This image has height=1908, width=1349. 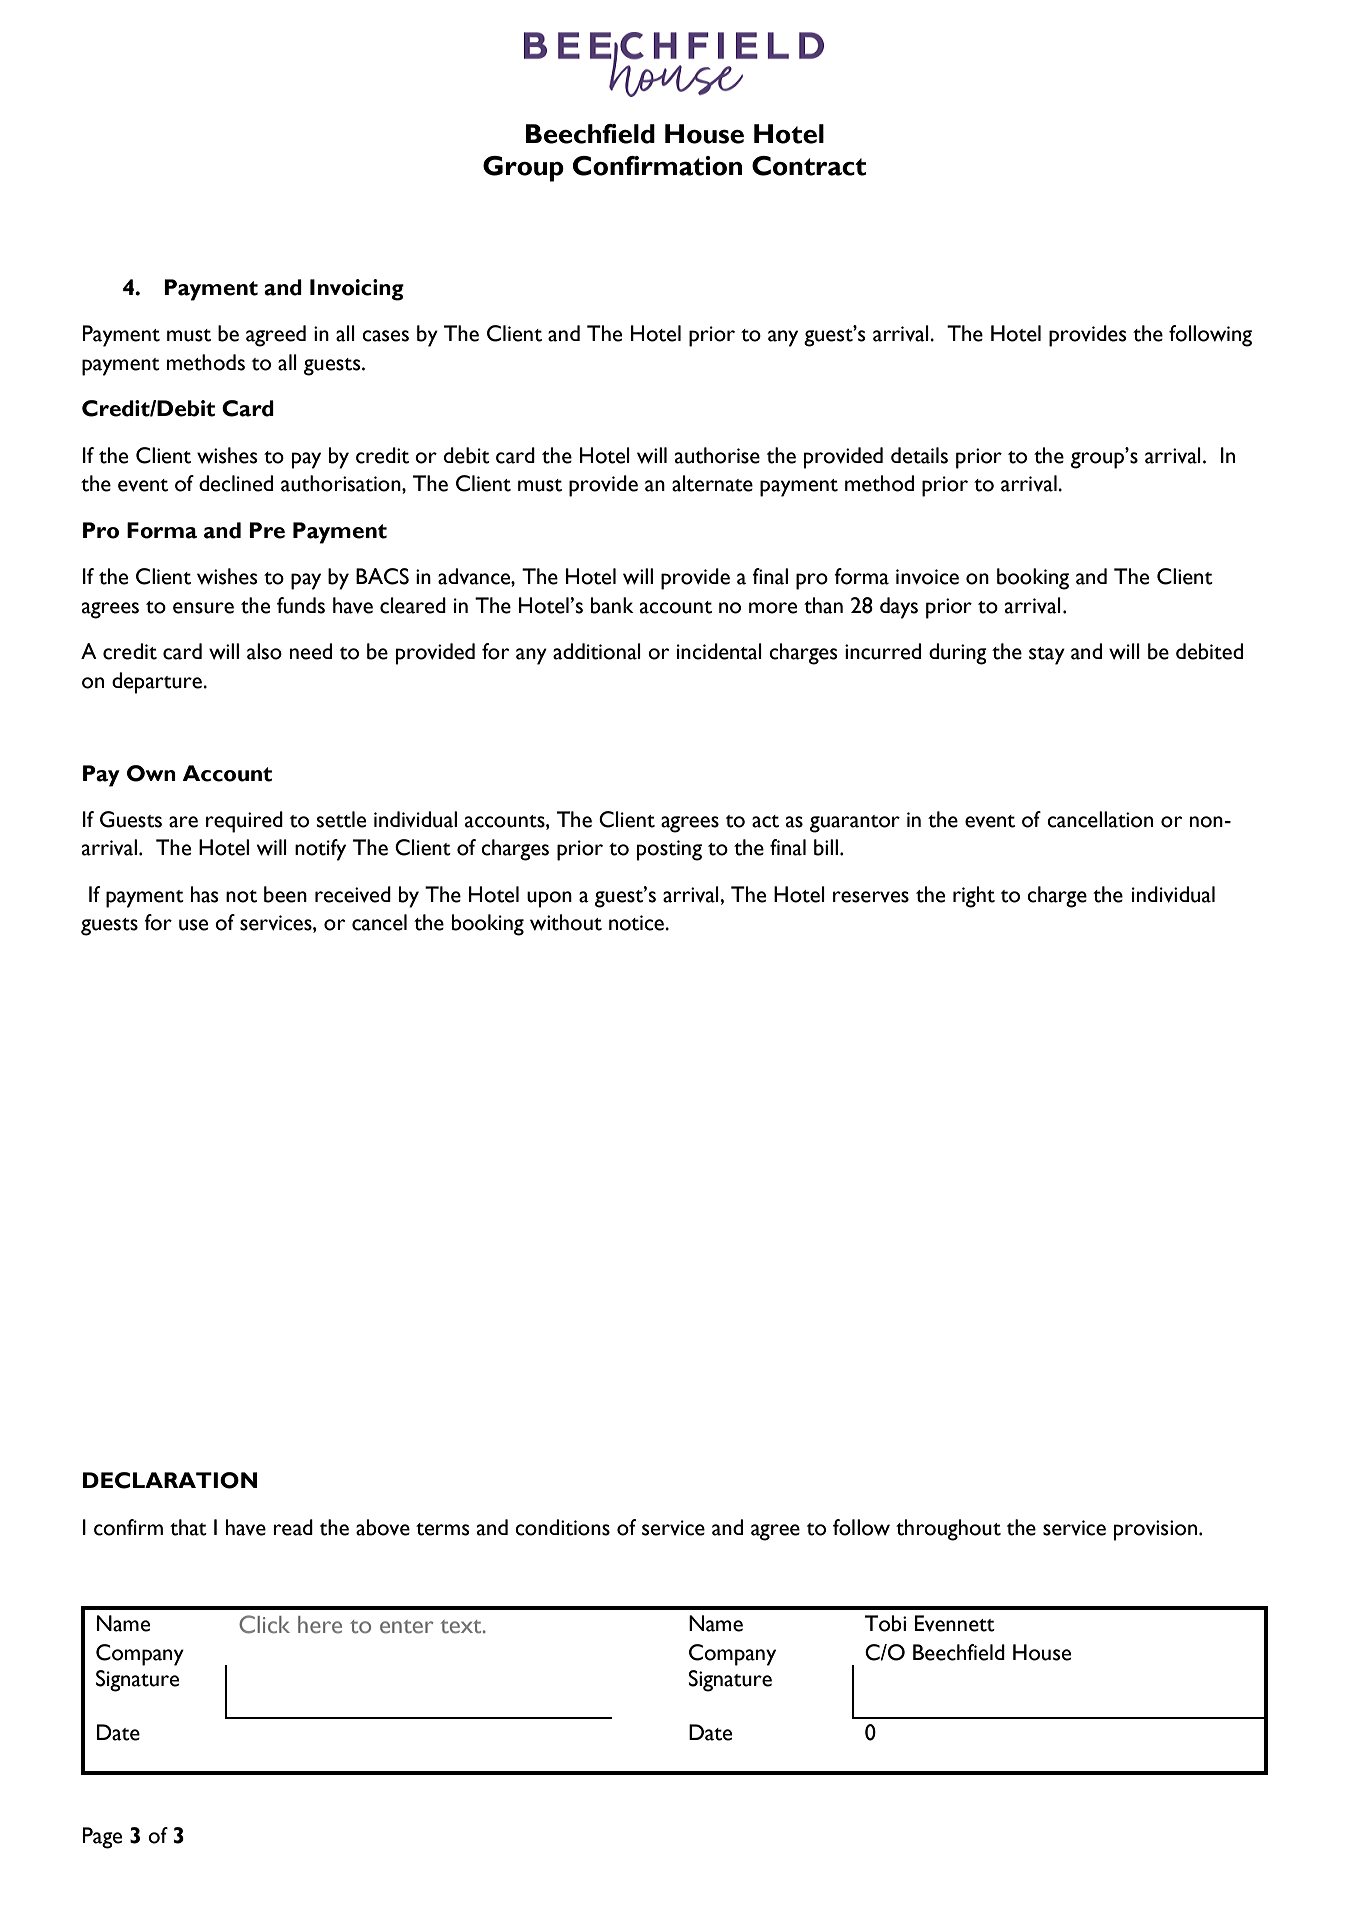 What do you see at coordinates (102, 1838) in the image?
I see `Page` at bounding box center [102, 1838].
